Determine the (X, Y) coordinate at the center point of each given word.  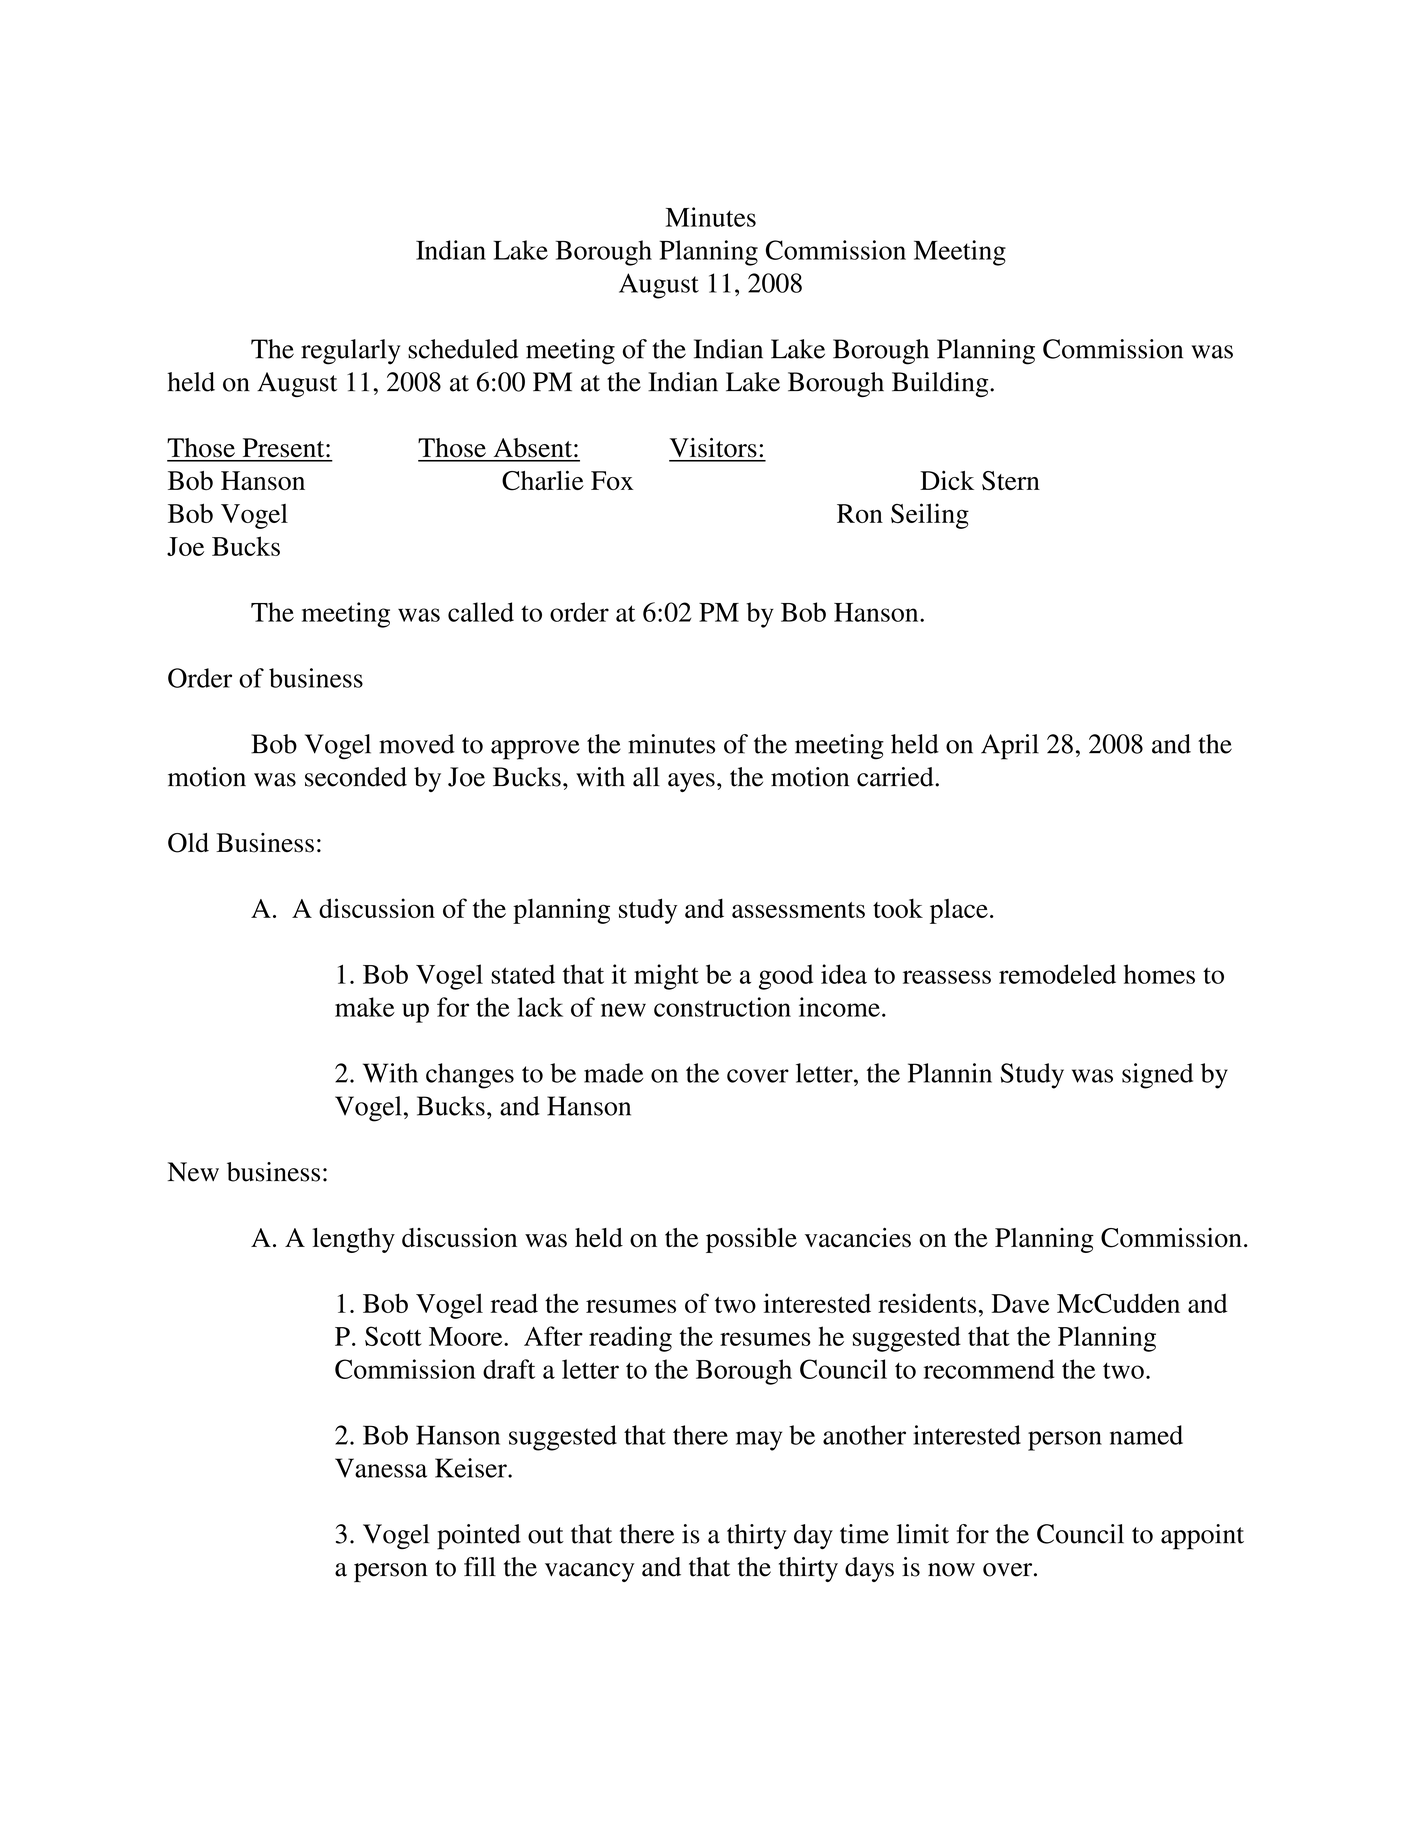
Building (941, 384)
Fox (612, 480)
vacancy (590, 1572)
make (365, 1007)
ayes (691, 782)
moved (417, 744)
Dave (1021, 1303)
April (1010, 747)
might (666, 977)
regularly (351, 352)
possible (751, 1240)
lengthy (353, 1240)
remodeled (1057, 974)
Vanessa (381, 1468)
